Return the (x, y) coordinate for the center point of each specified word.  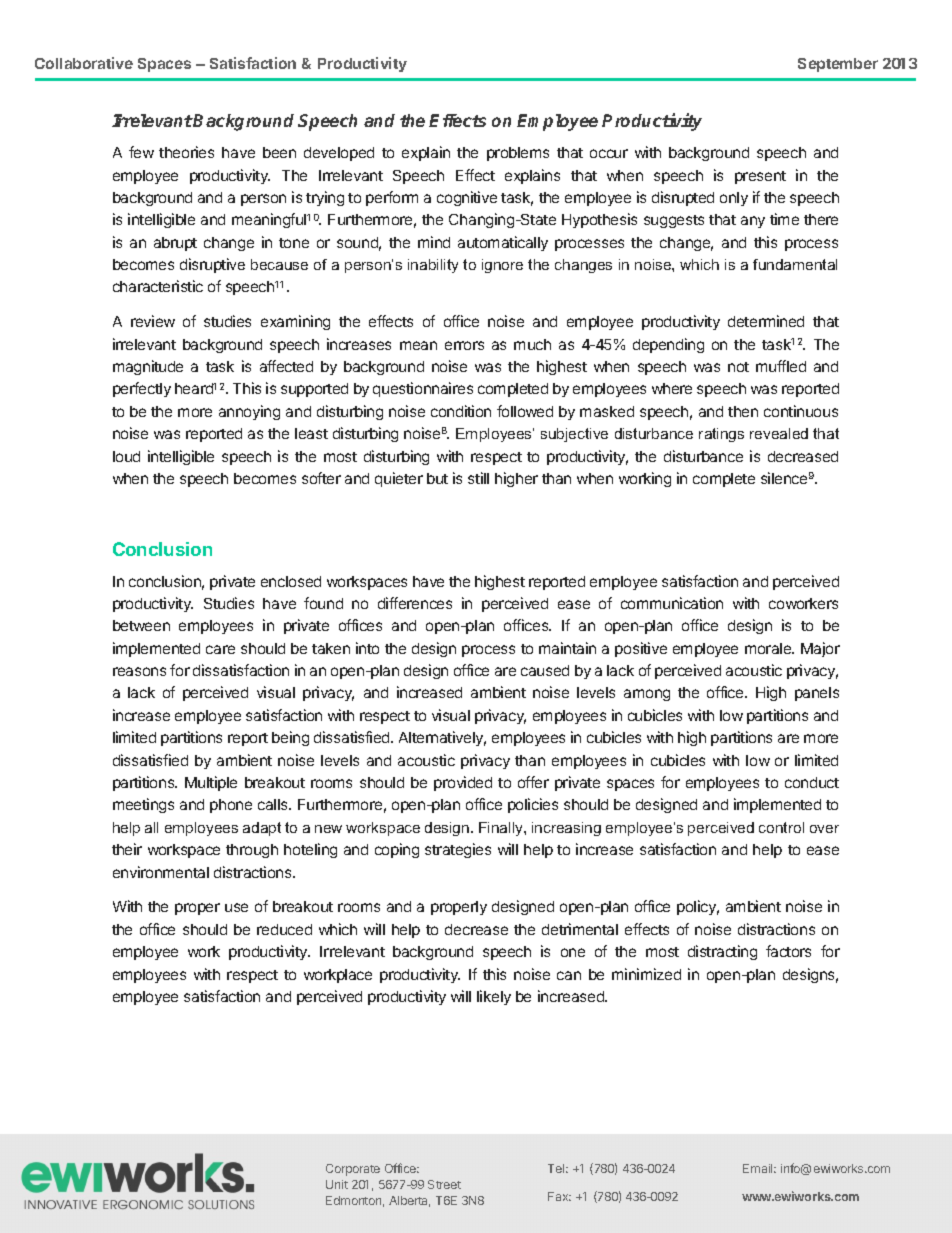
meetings (143, 805)
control (781, 827)
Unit (337, 1184)
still (478, 478)
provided (463, 783)
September (838, 65)
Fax (559, 1196)
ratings (721, 435)
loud (126, 456)
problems (518, 154)
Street (444, 1184)
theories (186, 152)
